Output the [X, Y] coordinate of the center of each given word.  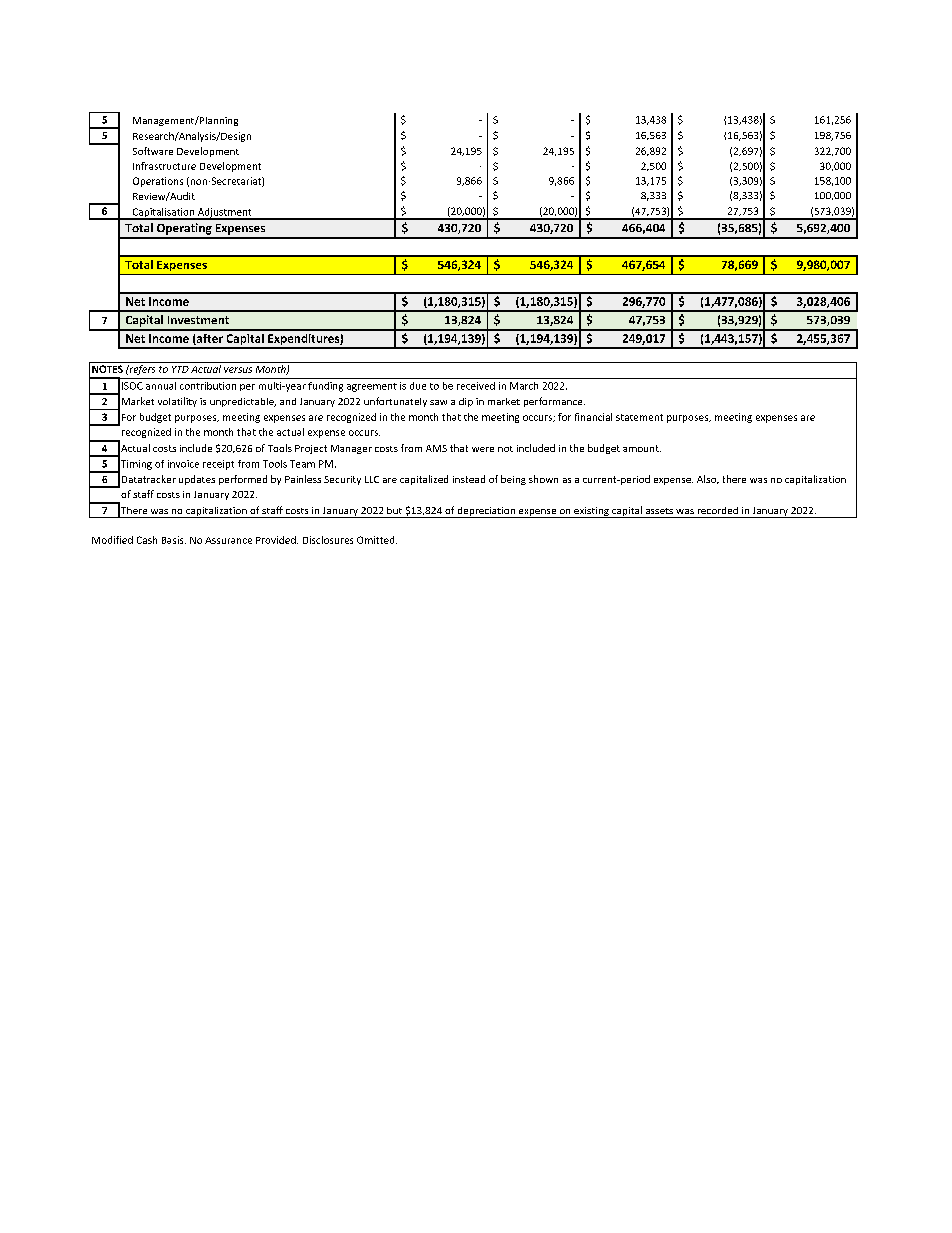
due [418, 386]
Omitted [377, 540]
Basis [174, 540]
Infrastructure [164, 166]
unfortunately [395, 402]
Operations [158, 182]
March [524, 386]
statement [639, 417]
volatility [177, 402]
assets [659, 511]
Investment [198, 320]
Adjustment [225, 214]
